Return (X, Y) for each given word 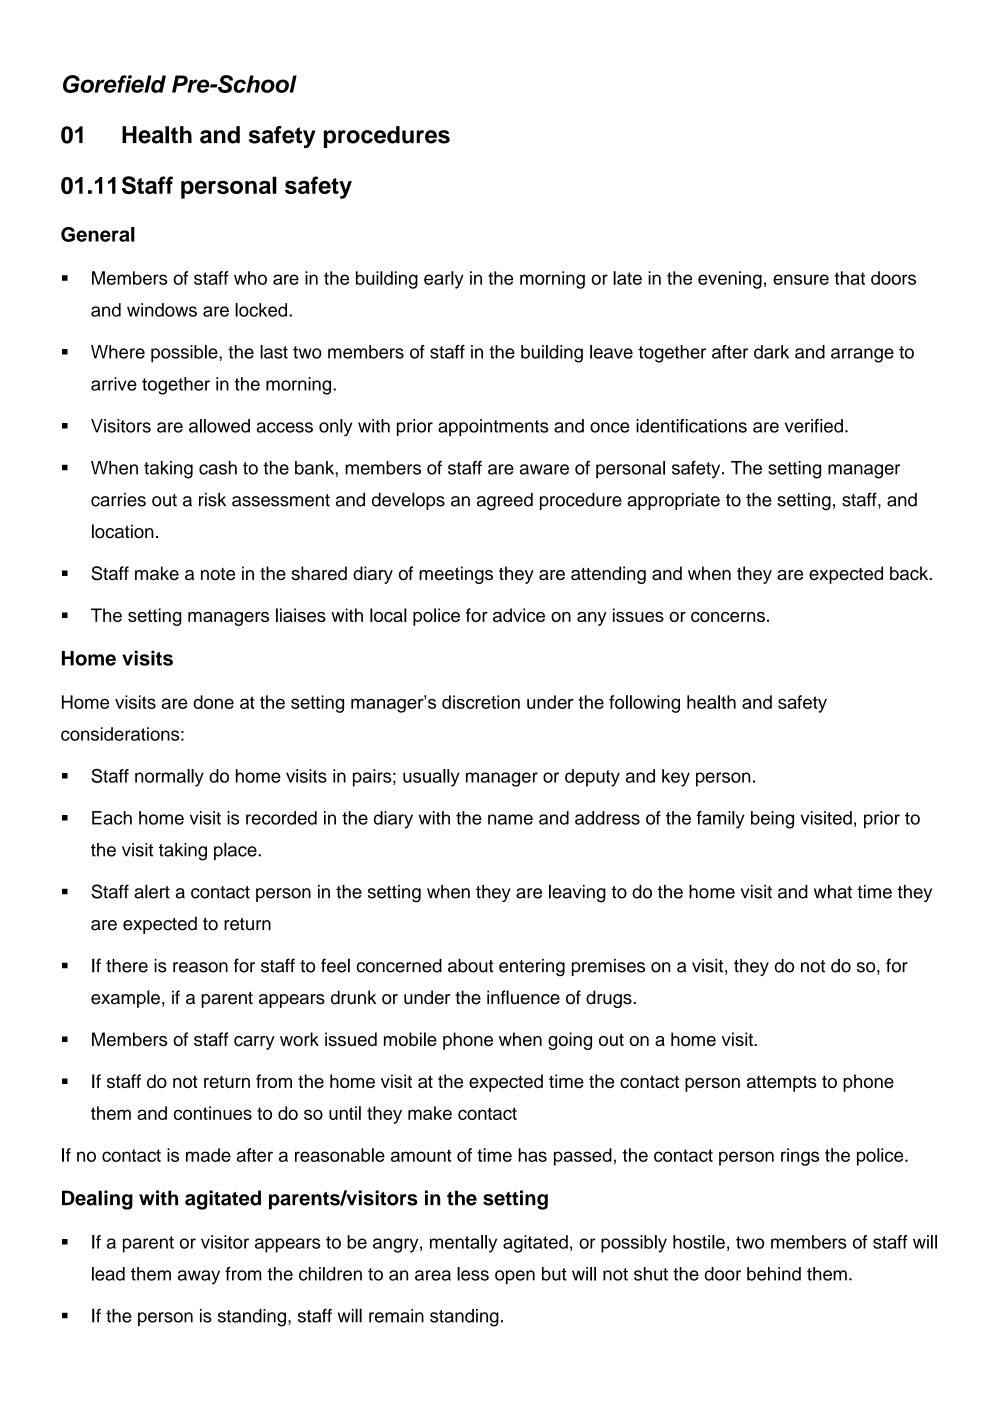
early (444, 280)
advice (519, 615)
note (218, 574)
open (515, 1277)
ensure (801, 279)
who (250, 278)
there (127, 966)
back (910, 573)
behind (774, 1274)
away (199, 1277)
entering (532, 968)
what (833, 892)
